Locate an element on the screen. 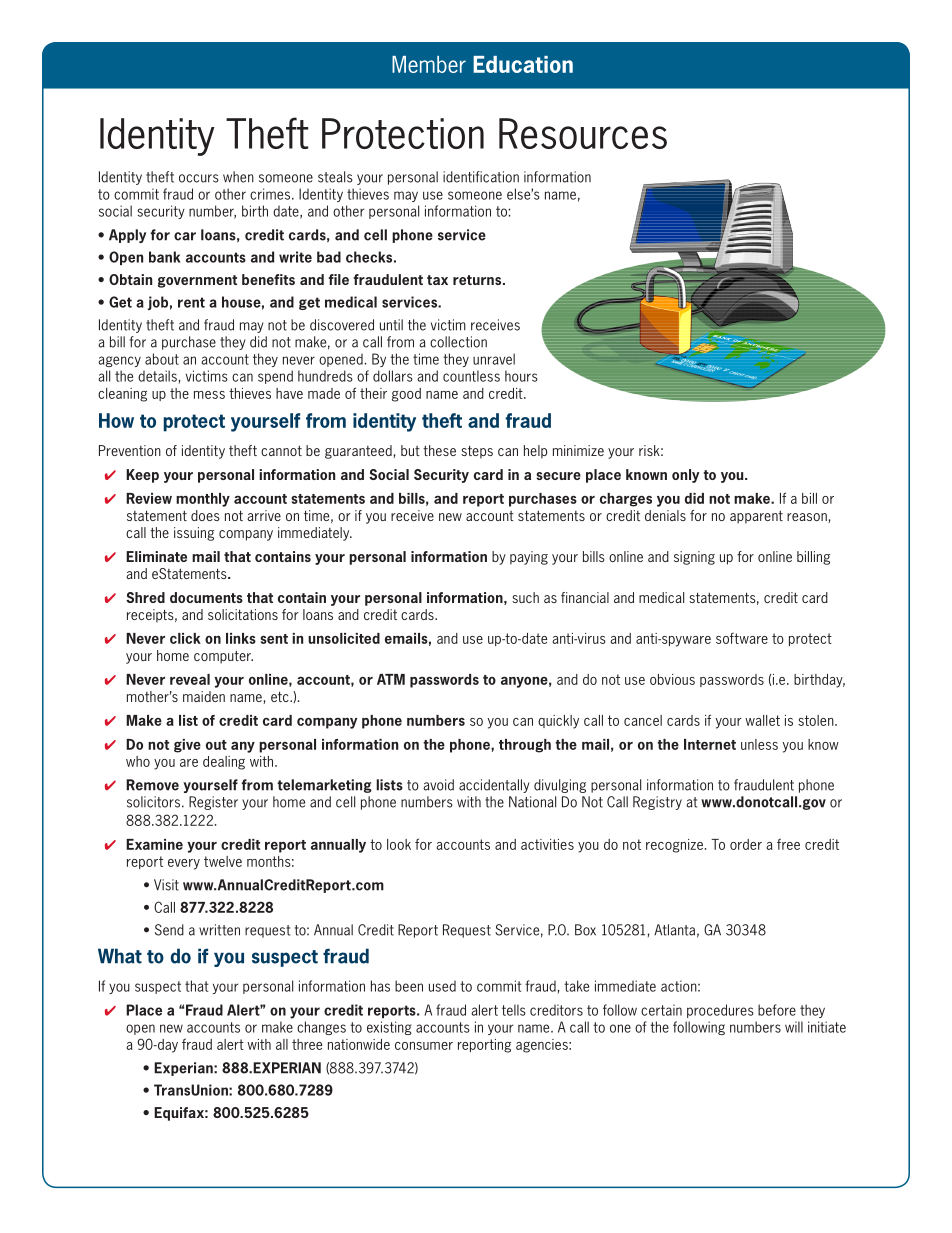 The image size is (952, 1233). Member is located at coordinates (429, 64).
